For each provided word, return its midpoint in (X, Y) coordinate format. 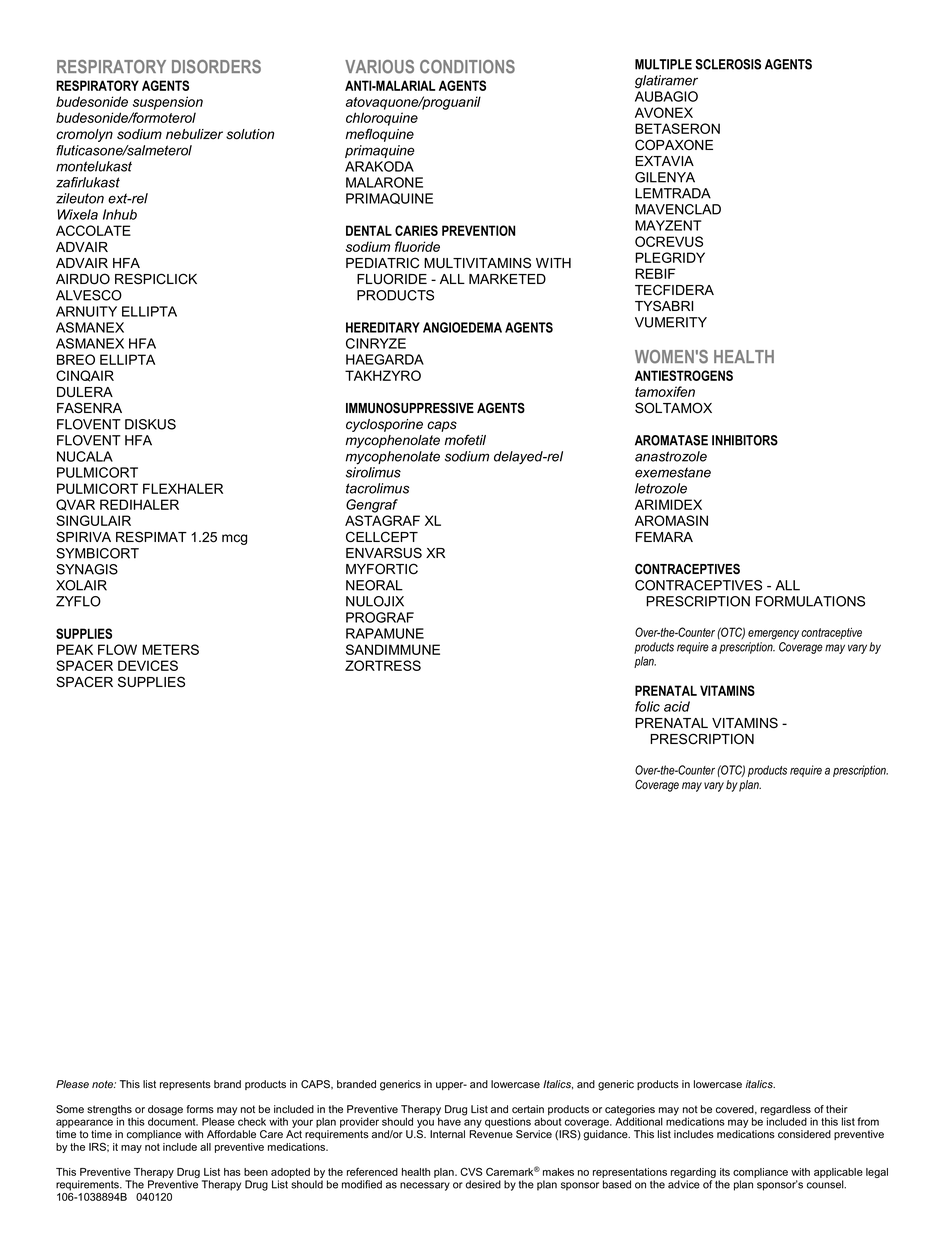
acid (677, 706)
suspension (168, 103)
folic (647, 706)
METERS (170, 649)
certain (528, 1109)
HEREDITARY (383, 327)
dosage (165, 1111)
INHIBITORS (745, 440)
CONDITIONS (467, 67)
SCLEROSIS (728, 64)
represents (185, 1085)
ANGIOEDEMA (462, 327)
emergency (773, 635)
